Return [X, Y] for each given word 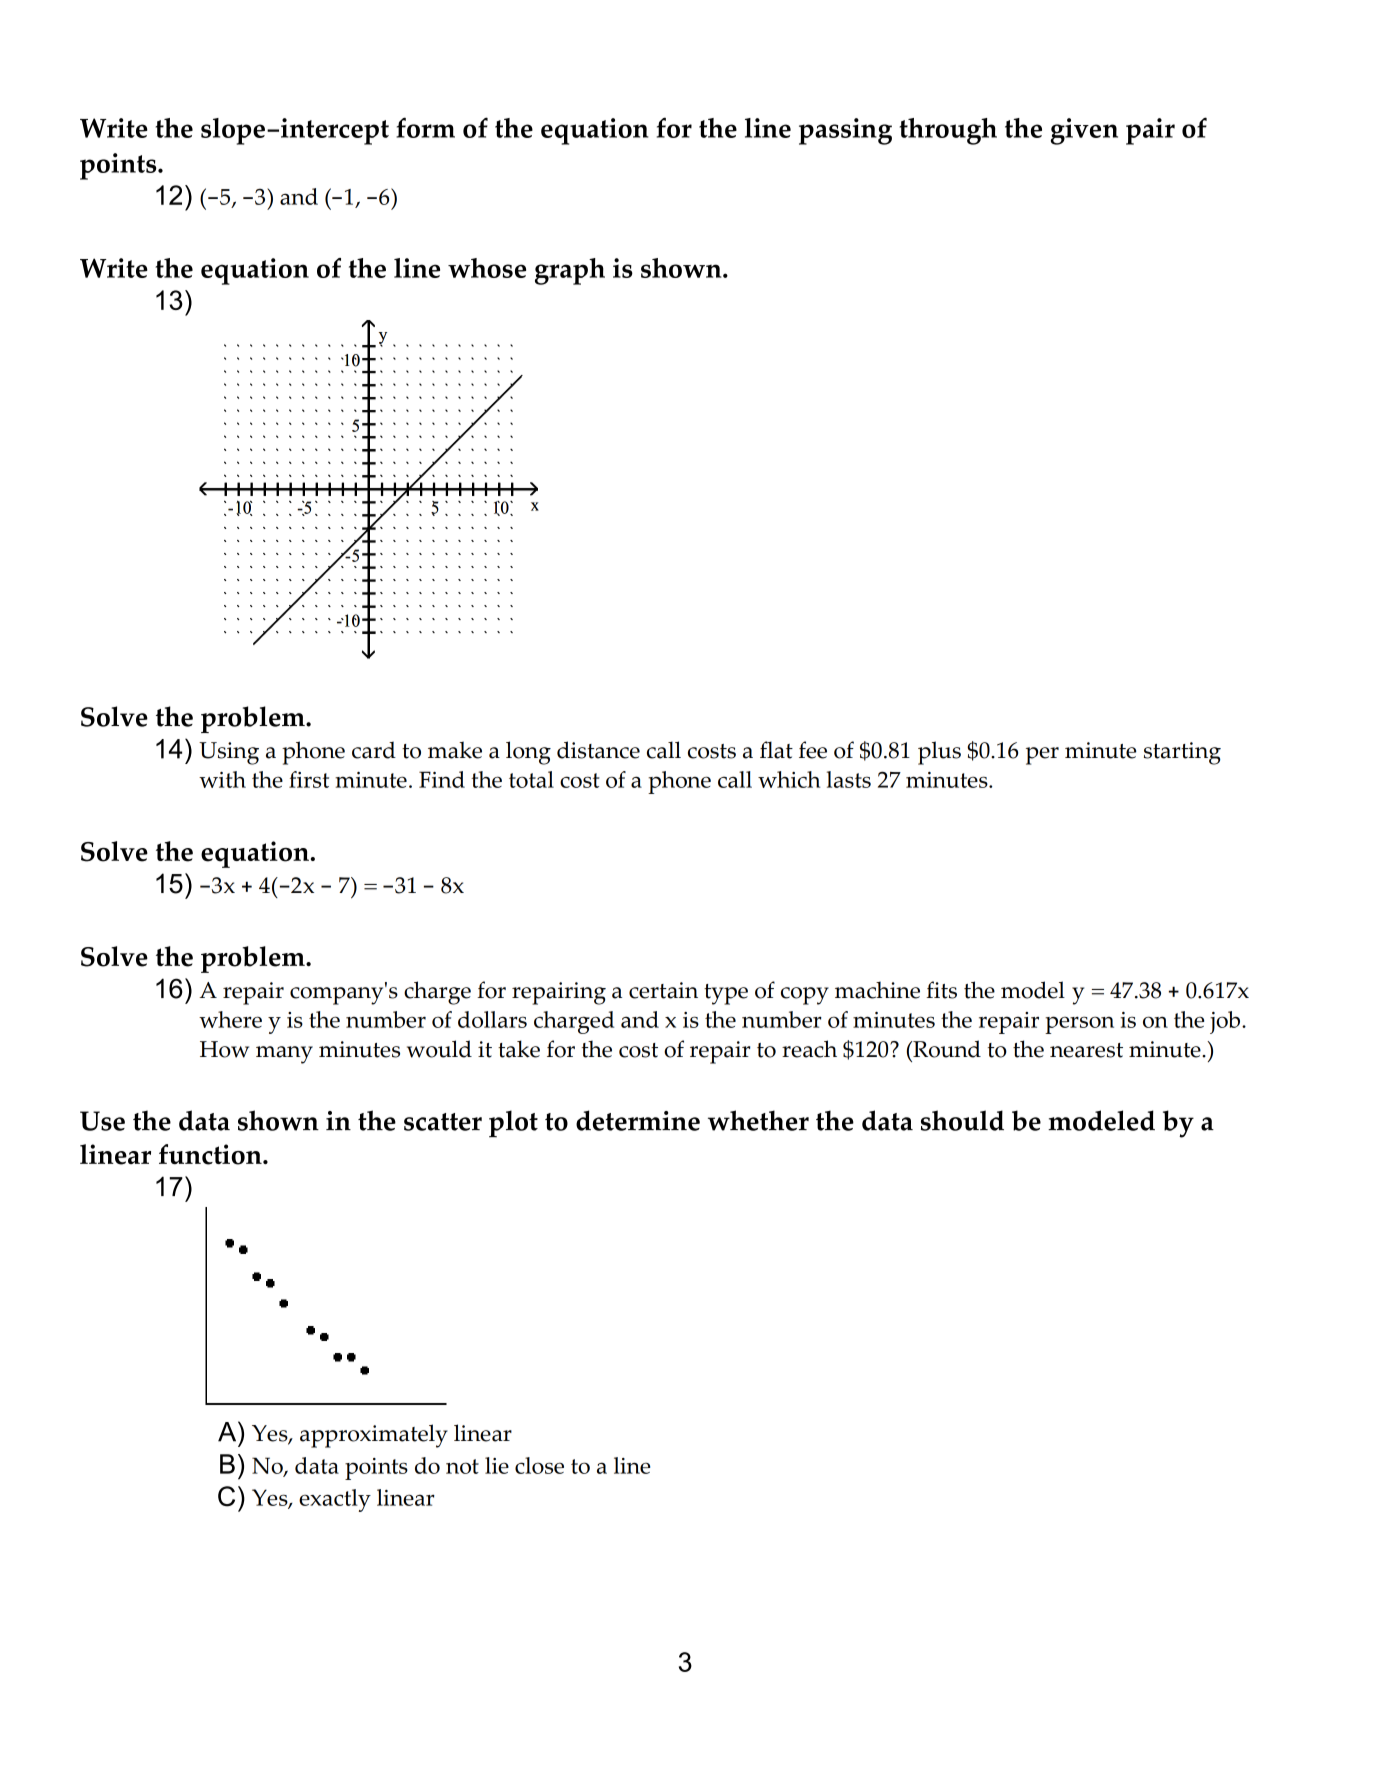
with [222, 779]
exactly [335, 1500]
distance [598, 750]
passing [845, 131]
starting [1182, 753]
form [425, 127]
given [1084, 131]
